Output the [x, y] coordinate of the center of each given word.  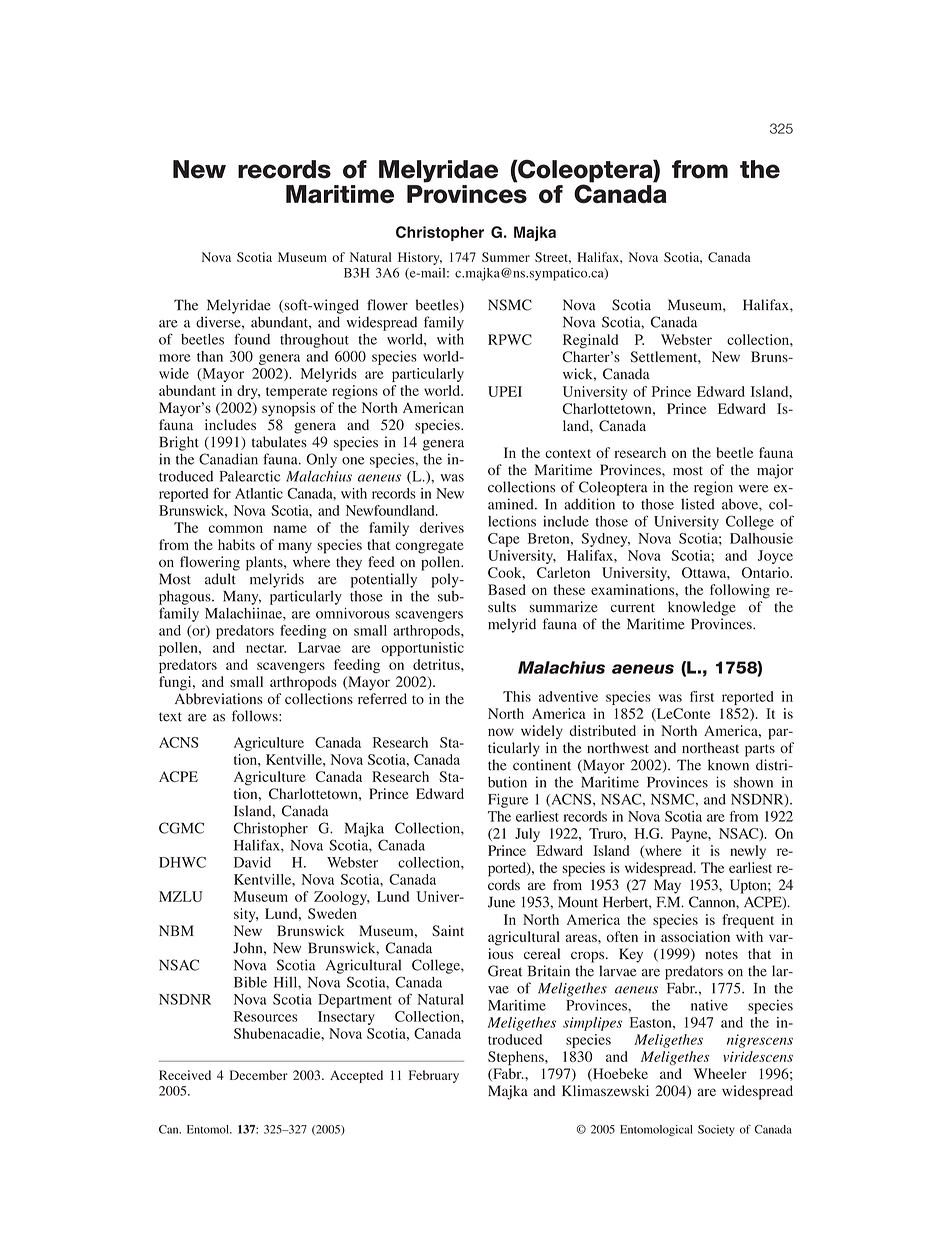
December [259, 1075]
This [517, 696]
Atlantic [259, 493]
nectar [266, 648]
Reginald [590, 341]
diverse [219, 322]
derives [442, 527]
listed [698, 504]
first [702, 696]
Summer [506, 257]
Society [716, 1130]
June [501, 902]
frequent [748, 921]
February [434, 1076]
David [252, 862]
